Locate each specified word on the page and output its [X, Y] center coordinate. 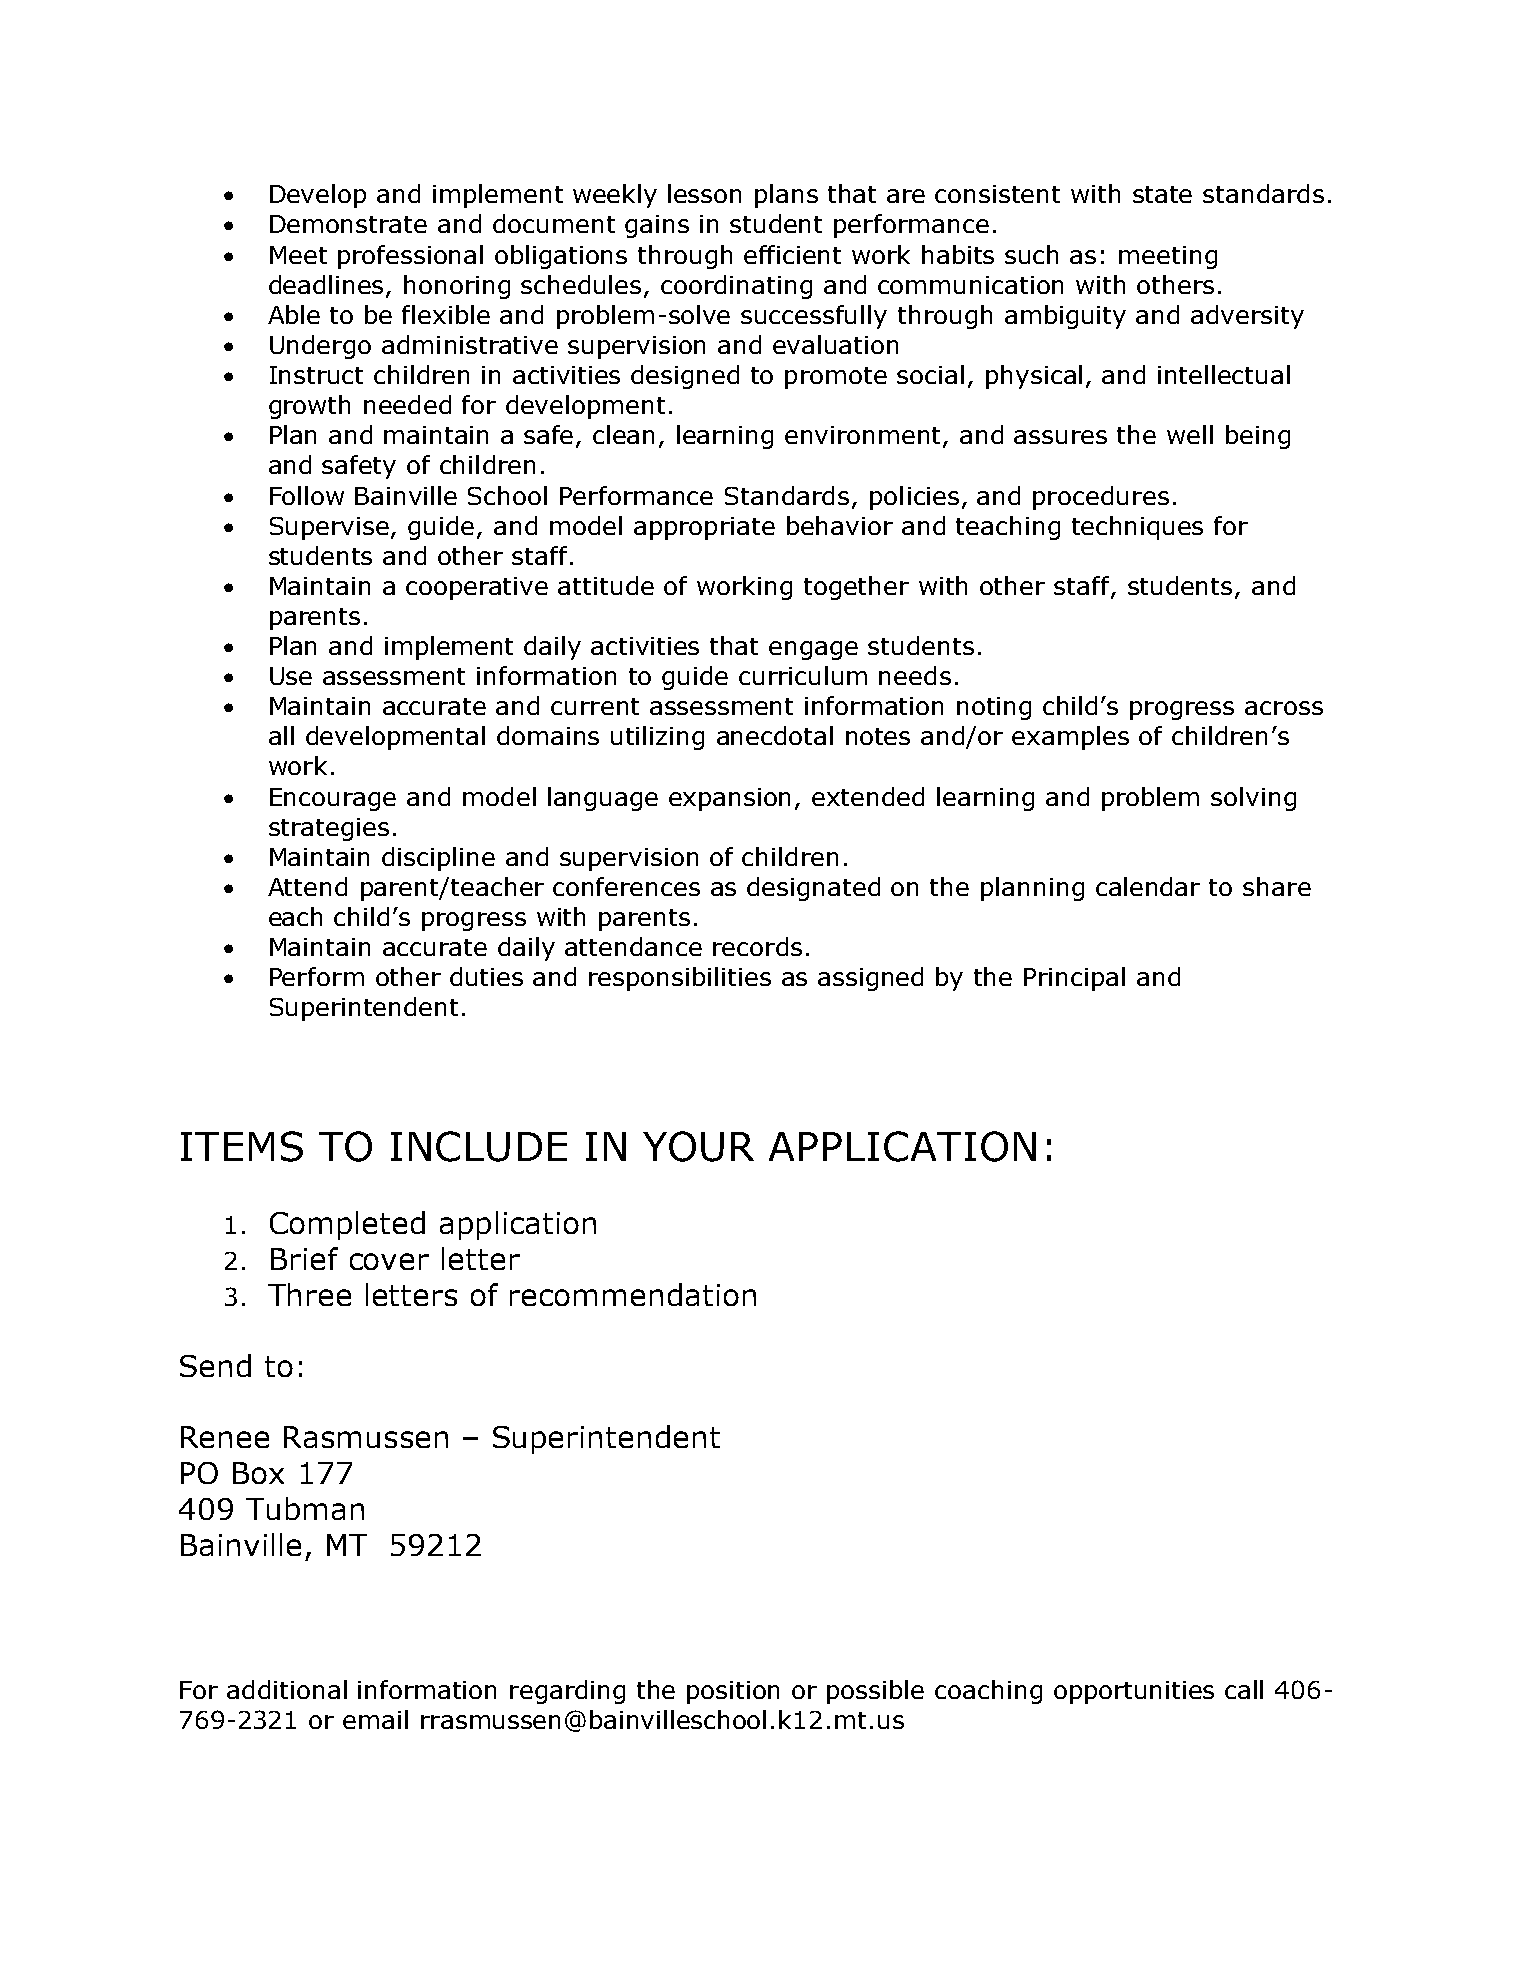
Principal [1074, 979]
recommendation [633, 1294]
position [733, 1692]
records [757, 946]
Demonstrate [348, 224]
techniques [1137, 528]
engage [813, 650]
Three [309, 1294]
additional [287, 1689]
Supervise [329, 528]
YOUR [698, 1146]
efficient [792, 254]
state [1162, 194]
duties [486, 976]
